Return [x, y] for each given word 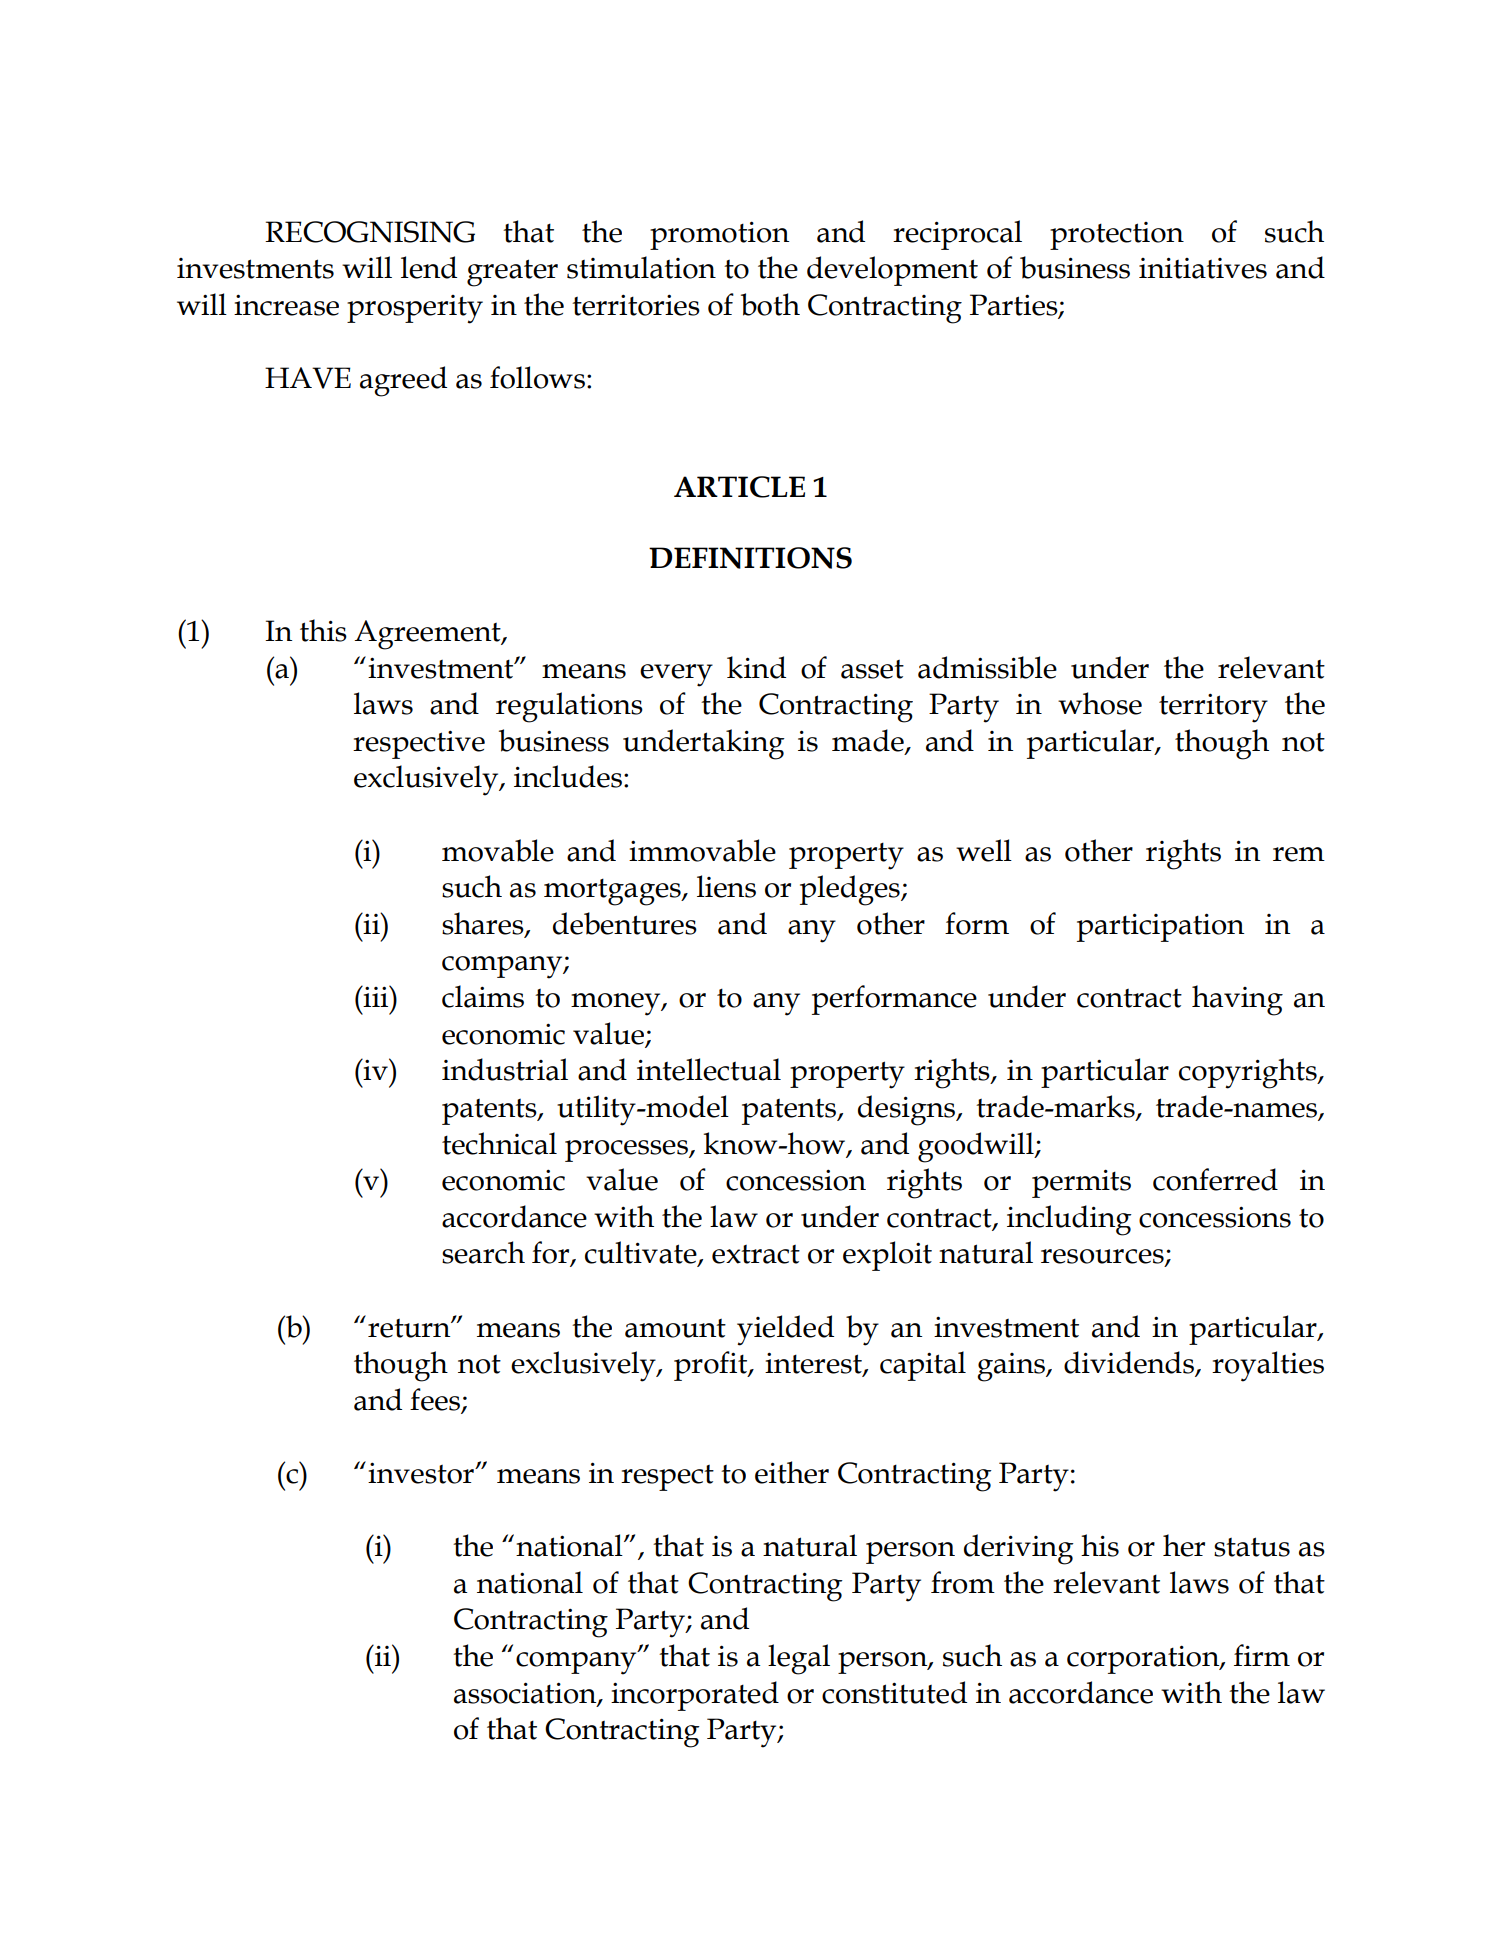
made [869, 741]
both [770, 304]
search [483, 1252]
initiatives [1203, 268]
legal [799, 1659]
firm [1262, 1655]
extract [756, 1254]
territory [1213, 708]
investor [422, 1473]
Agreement [428, 635]
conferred [1215, 1179]
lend [429, 267]
